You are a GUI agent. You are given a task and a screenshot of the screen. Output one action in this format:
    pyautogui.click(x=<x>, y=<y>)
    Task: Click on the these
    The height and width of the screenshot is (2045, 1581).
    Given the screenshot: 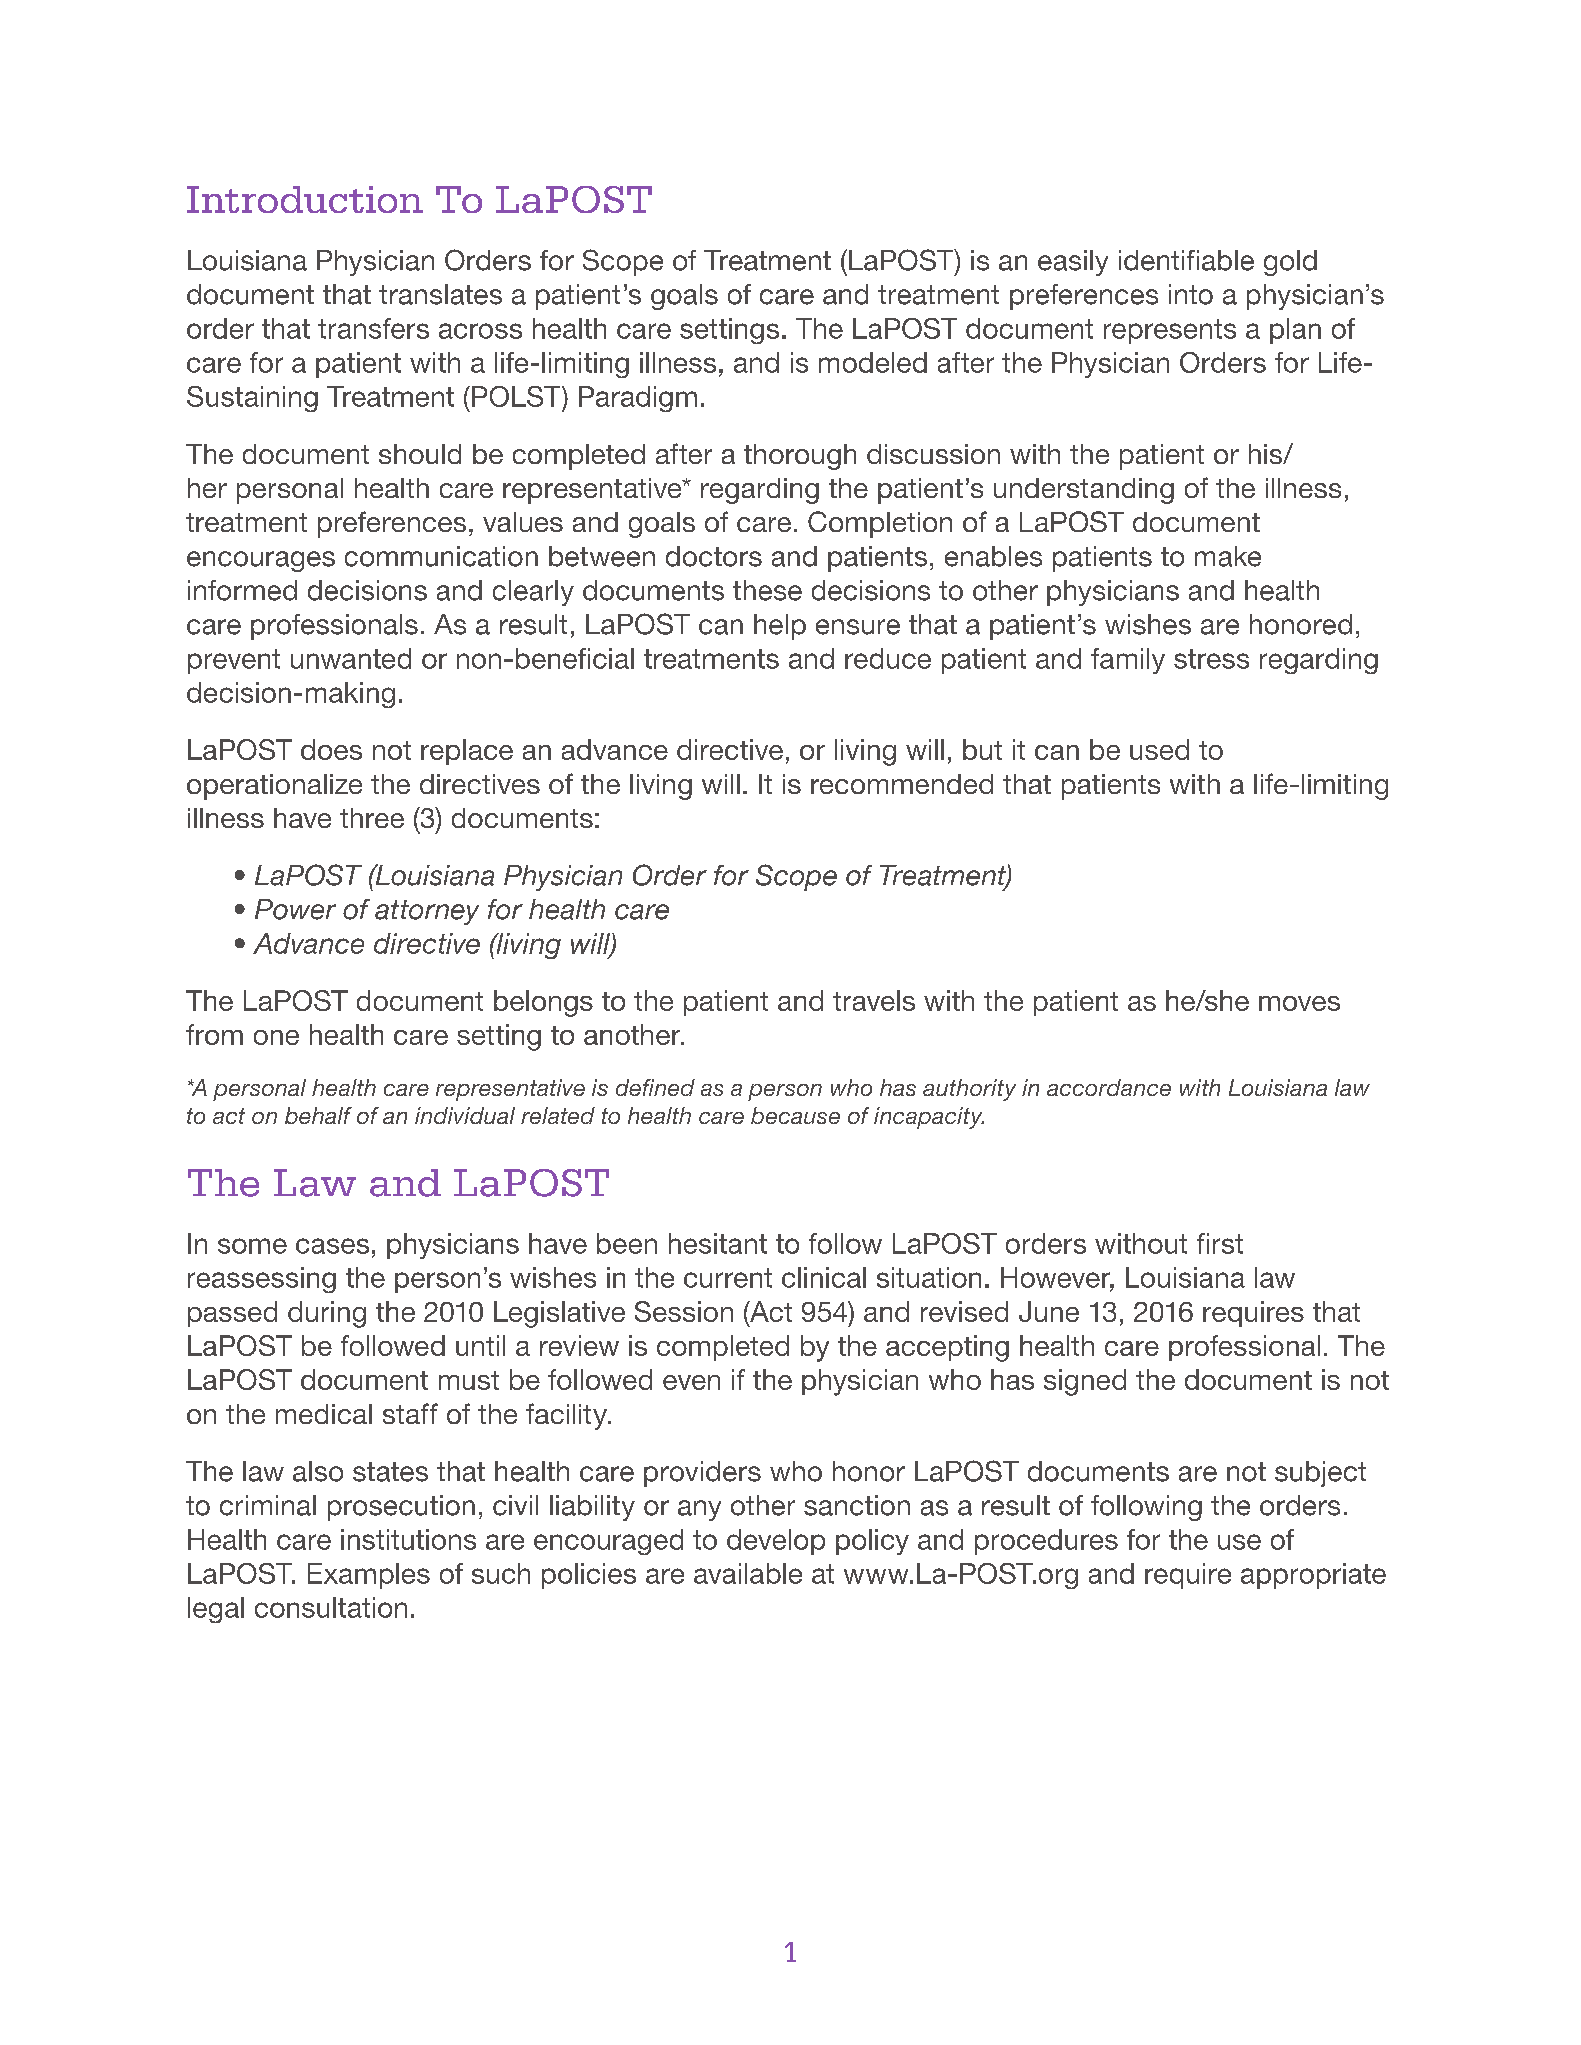 What is the action you would take?
    pyautogui.click(x=767, y=590)
